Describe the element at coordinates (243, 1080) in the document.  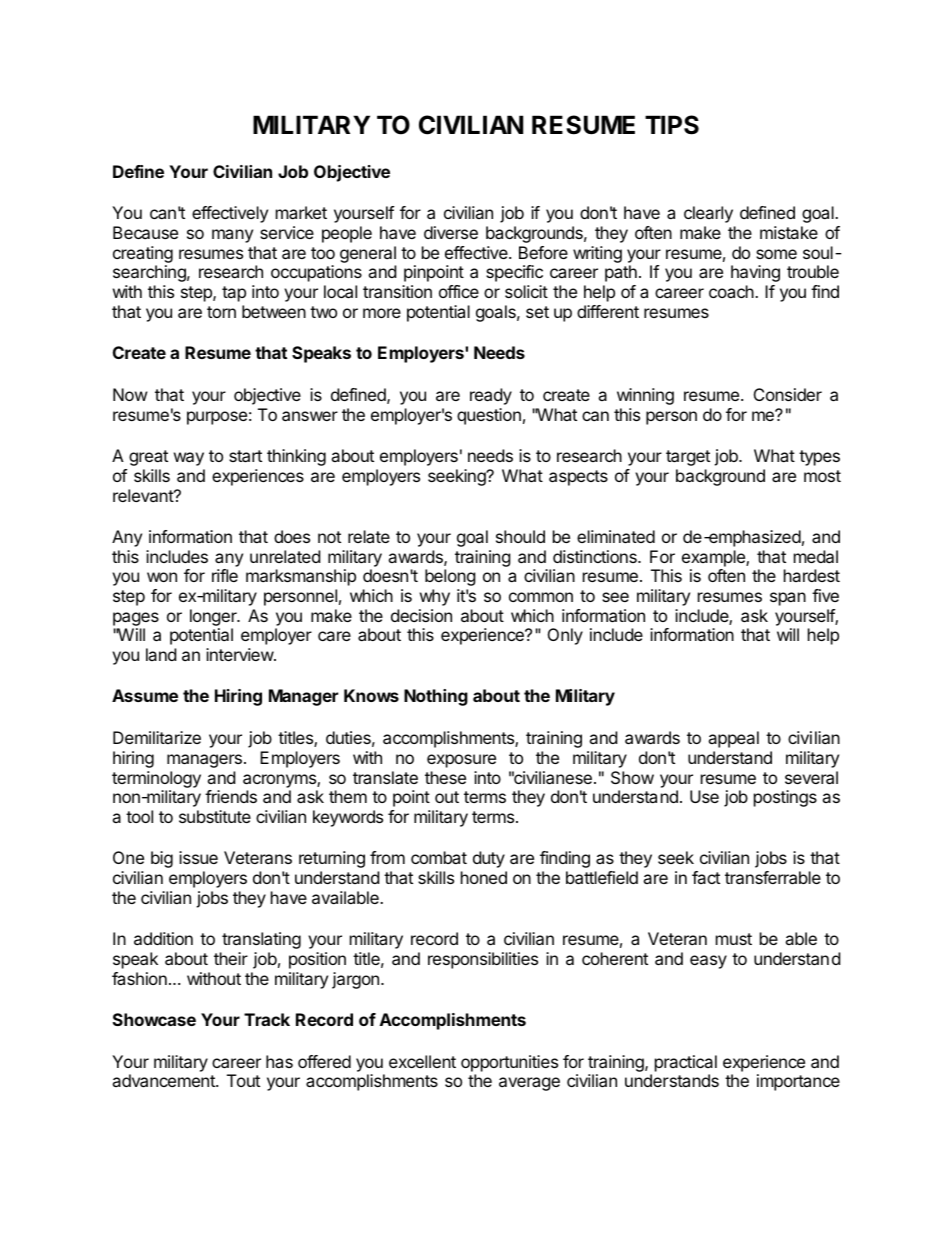
I see `Tout` at that location.
